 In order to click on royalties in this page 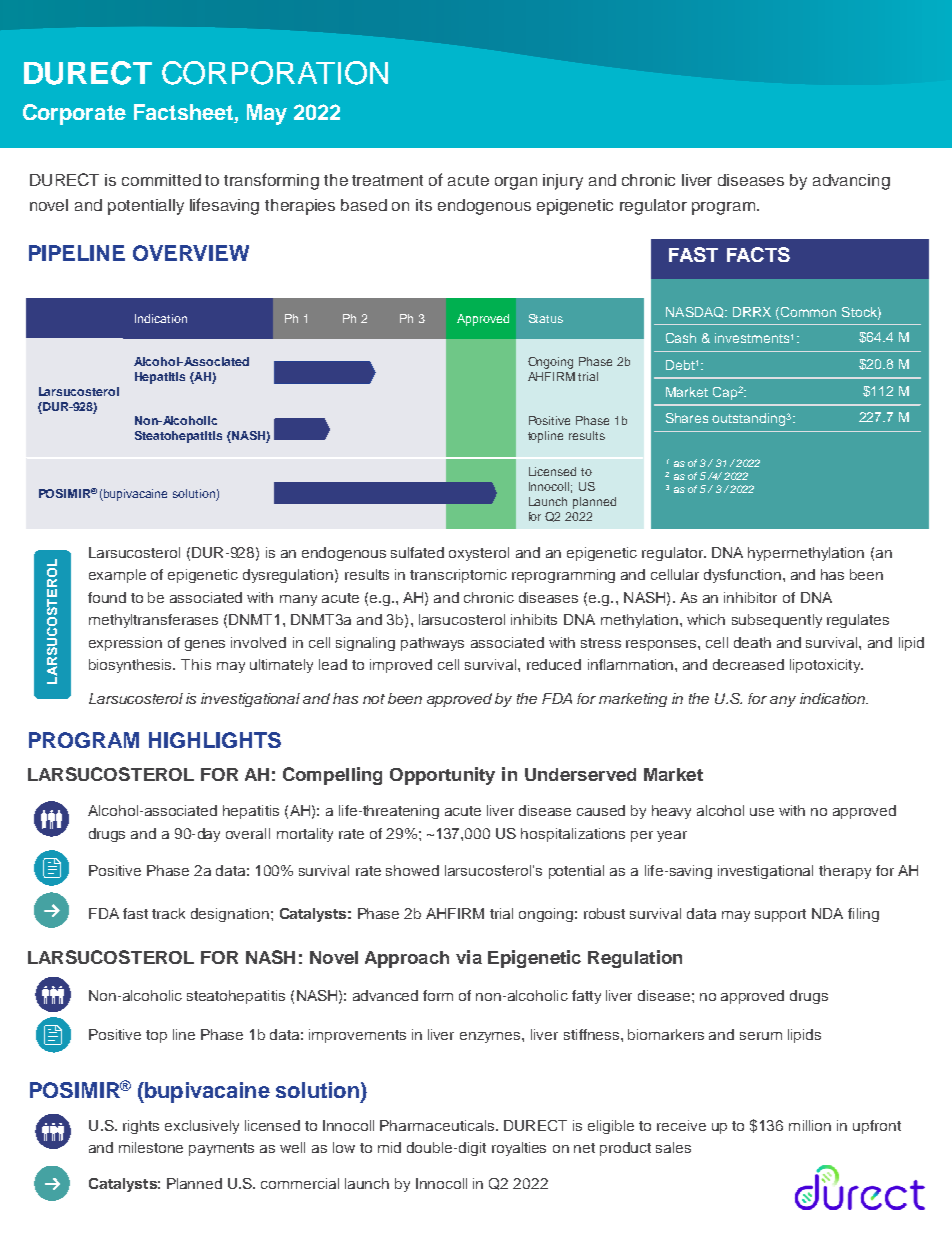, I will do `click(519, 1149)`.
